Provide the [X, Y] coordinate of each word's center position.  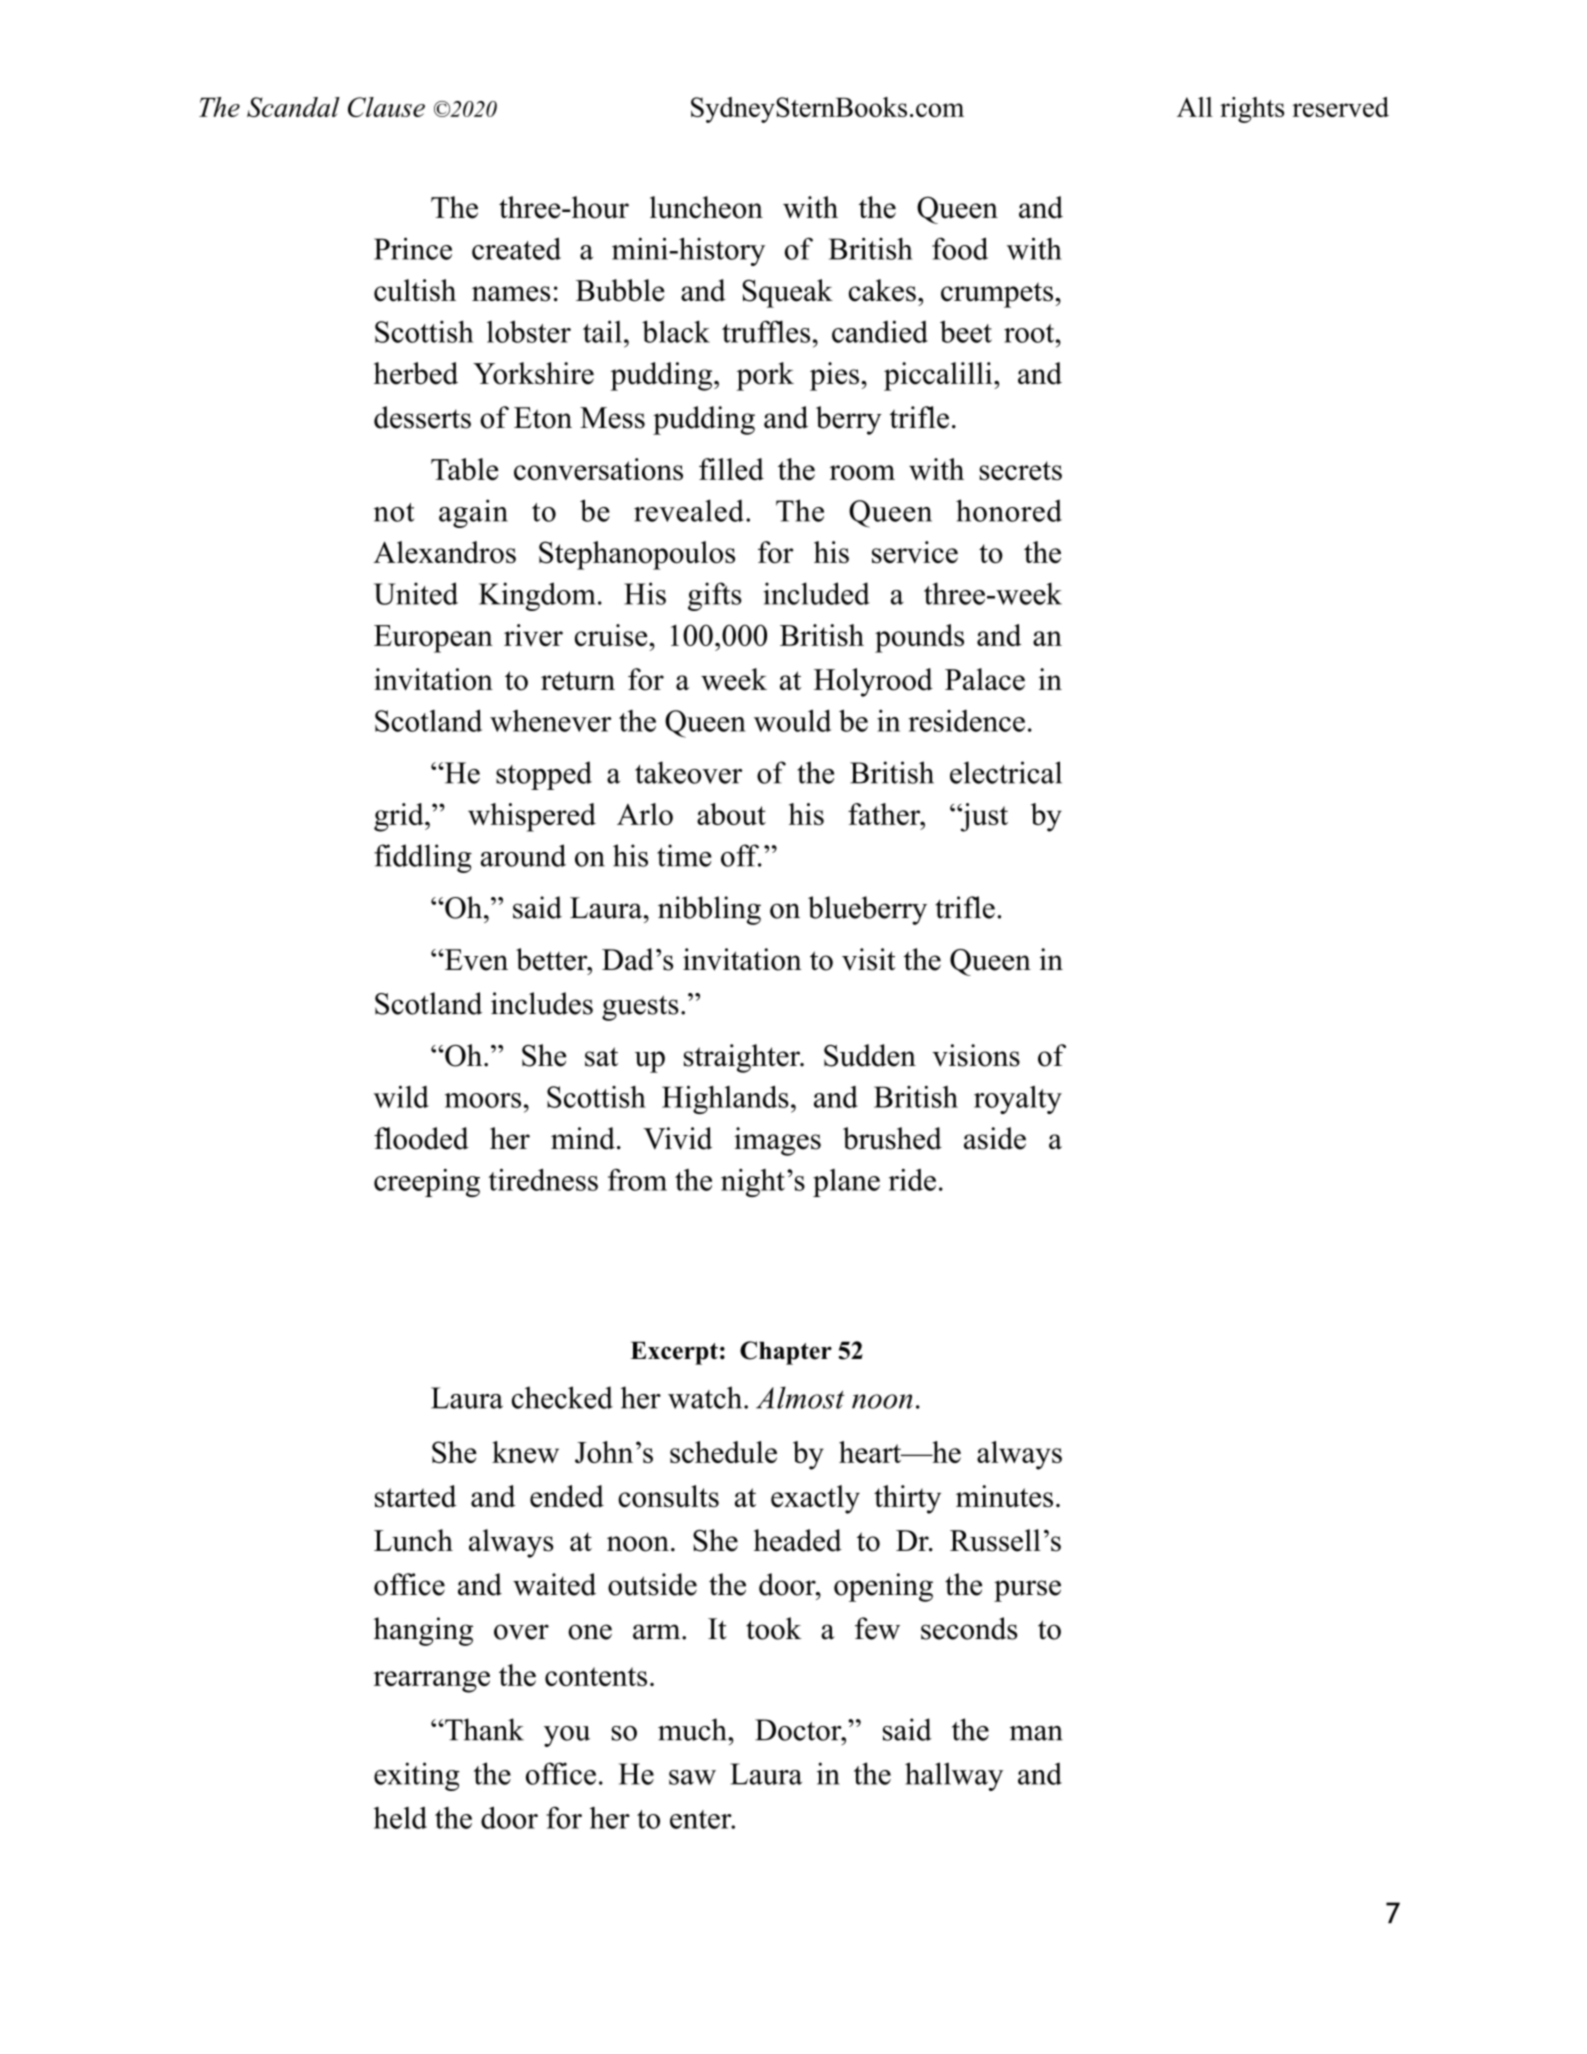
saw [692, 1777]
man [1036, 1733]
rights [1252, 110]
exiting [417, 1776]
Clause [386, 107]
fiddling [423, 858]
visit [869, 959]
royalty [1018, 1100]
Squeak [787, 293]
